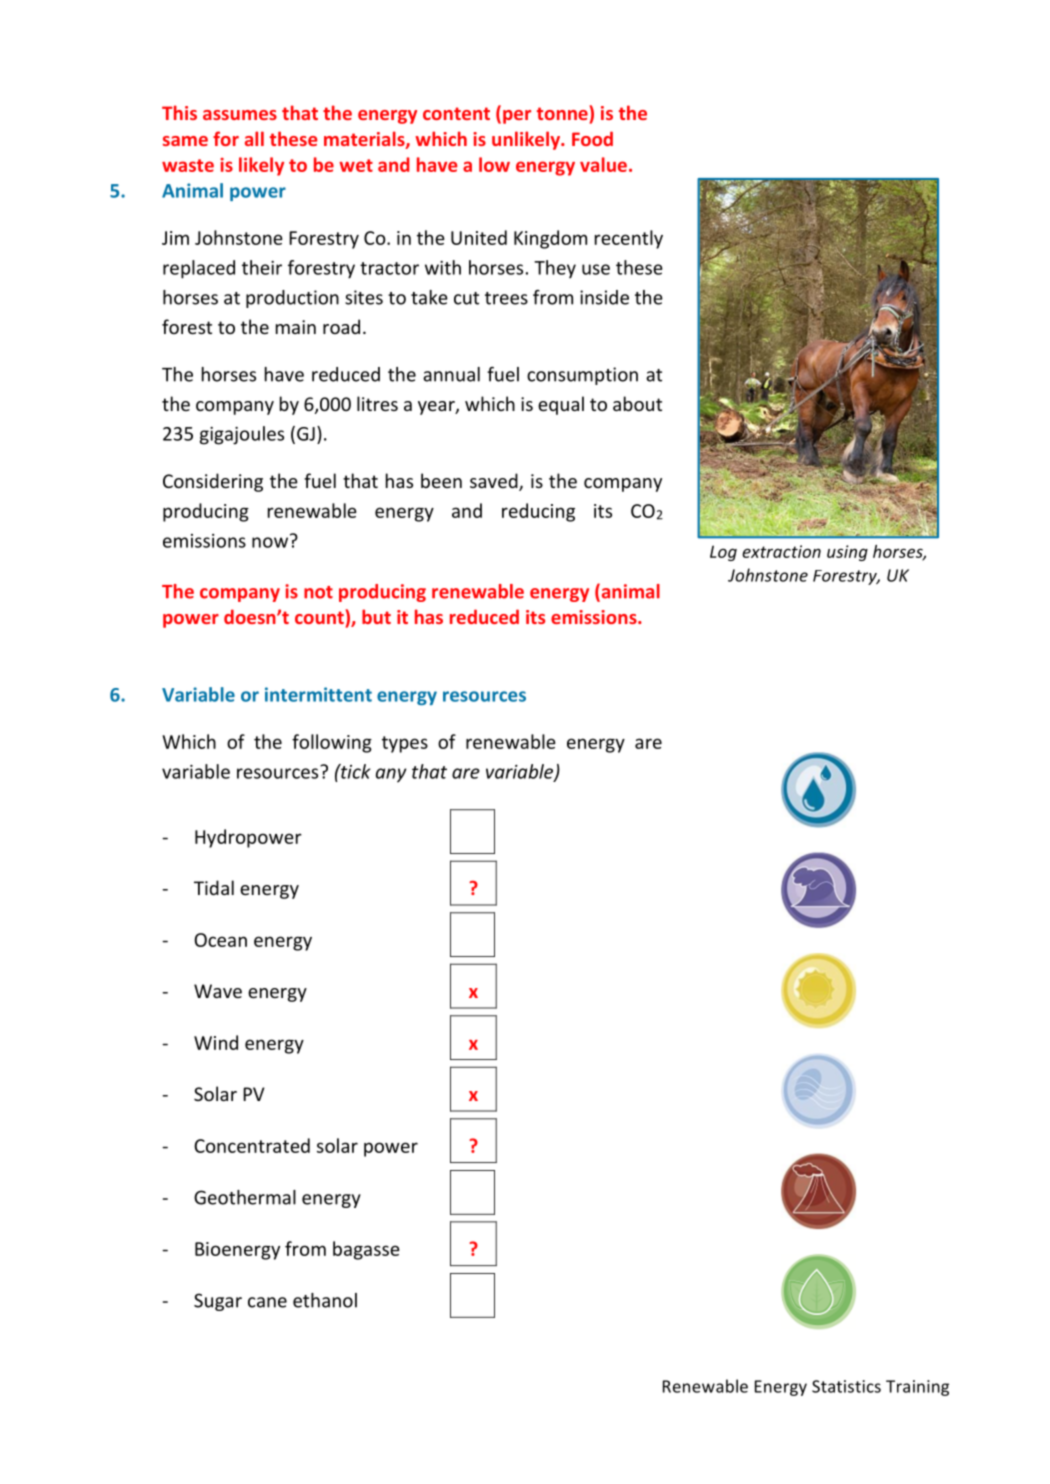 The image size is (1050, 1484). What do you see at coordinates (629, 239) in the image?
I see `recently` at bounding box center [629, 239].
